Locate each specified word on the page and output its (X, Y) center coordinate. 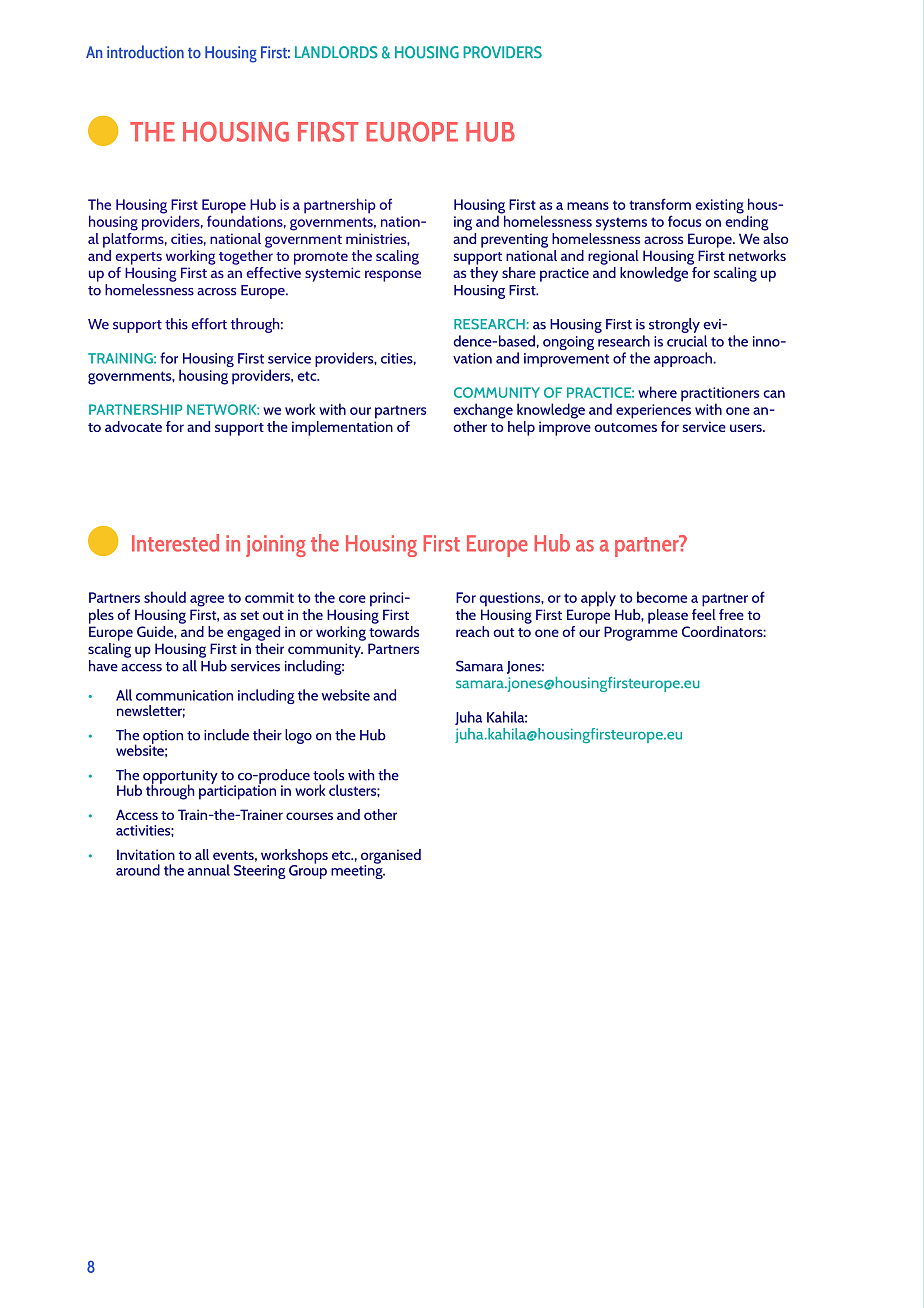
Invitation (146, 854)
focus (684, 221)
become (662, 597)
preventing (514, 240)
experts (138, 258)
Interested (175, 543)
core (352, 599)
